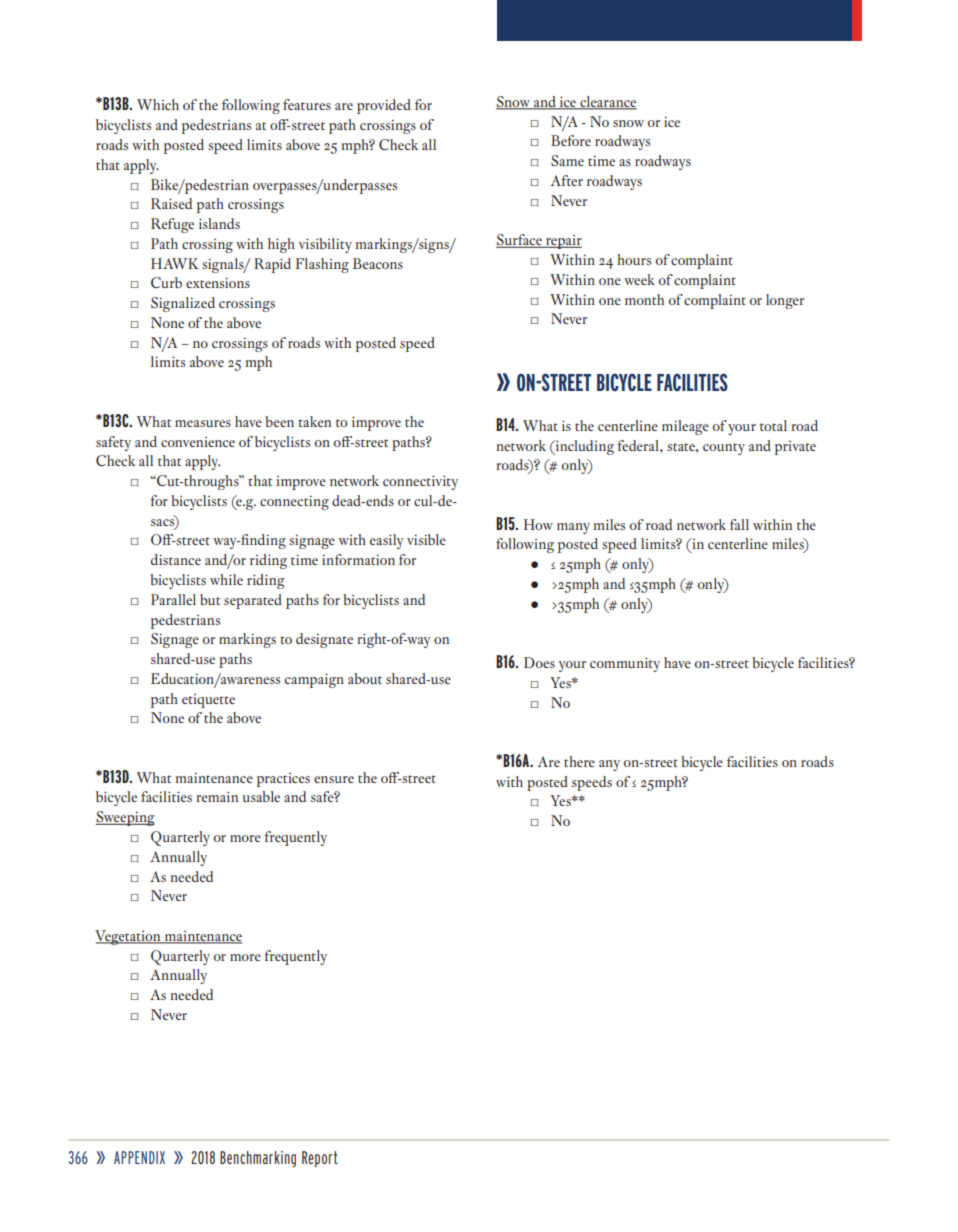 This screenshot has height=1232, width=958. Describe the element at coordinates (139, 1157) in the screenshot. I see `APPENDIX` at that location.
